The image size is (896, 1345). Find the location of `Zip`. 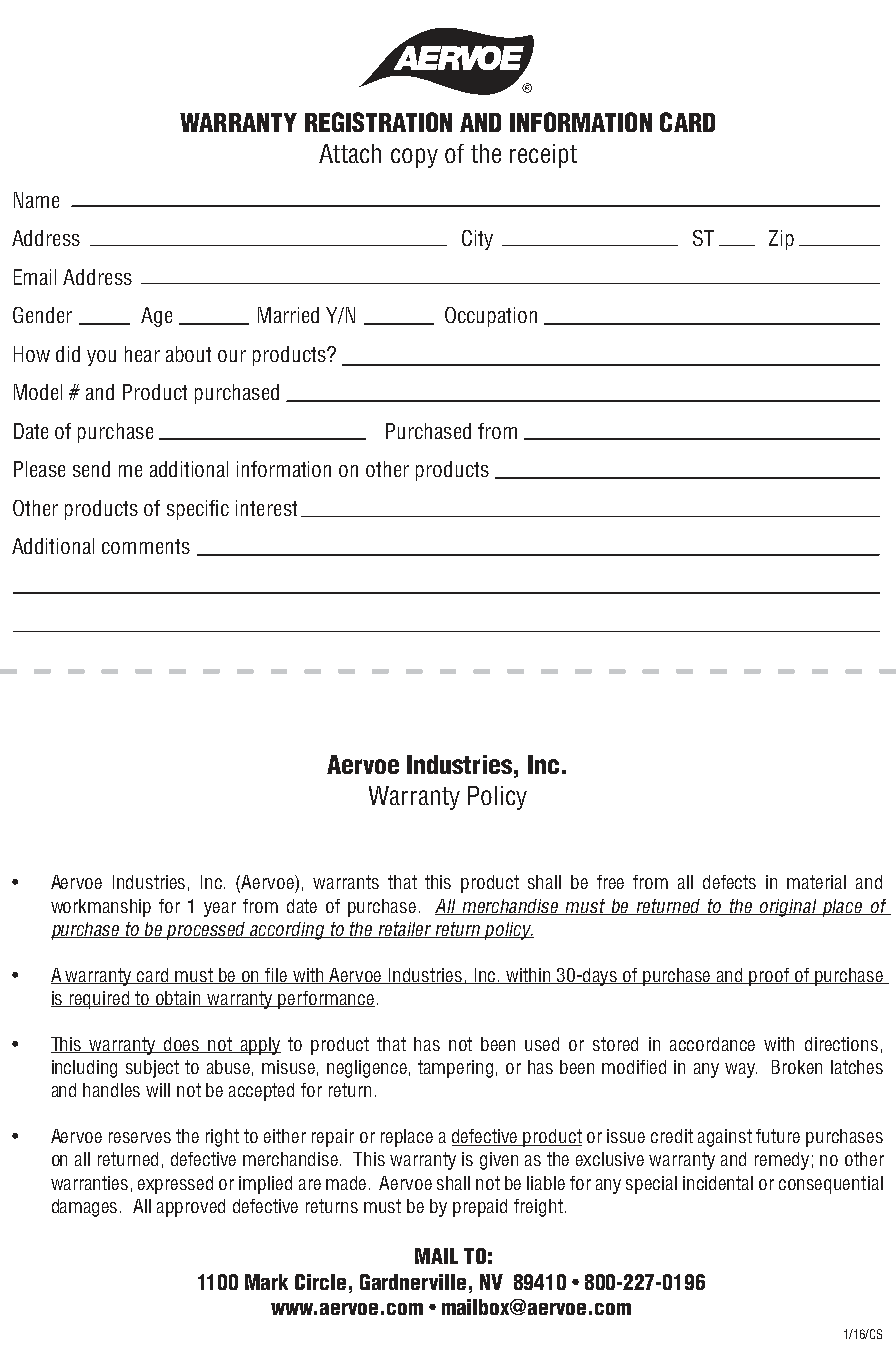

Zip is located at coordinates (781, 240).
